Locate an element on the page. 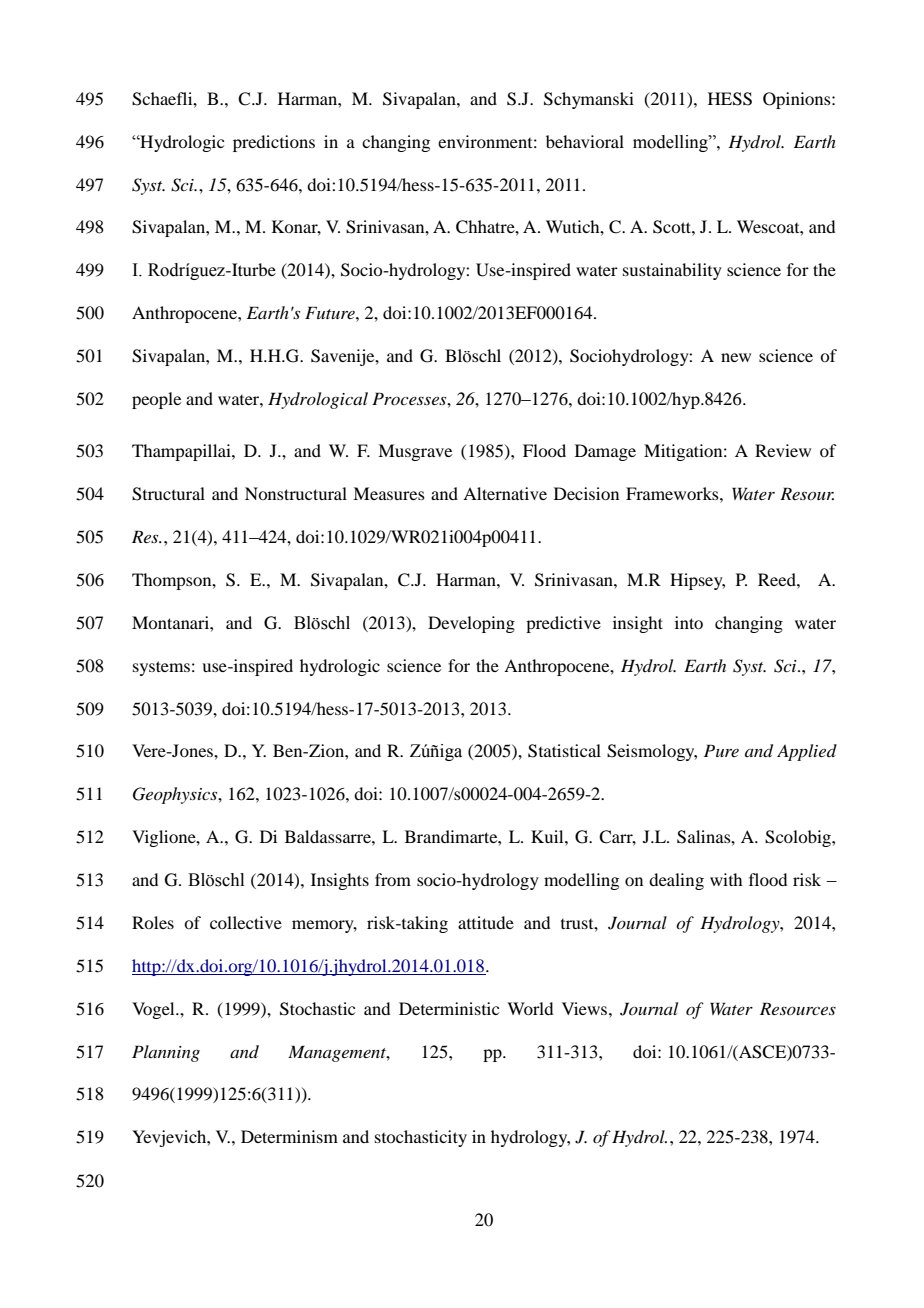 The image size is (924, 1308). collective is located at coordinates (246, 922).
